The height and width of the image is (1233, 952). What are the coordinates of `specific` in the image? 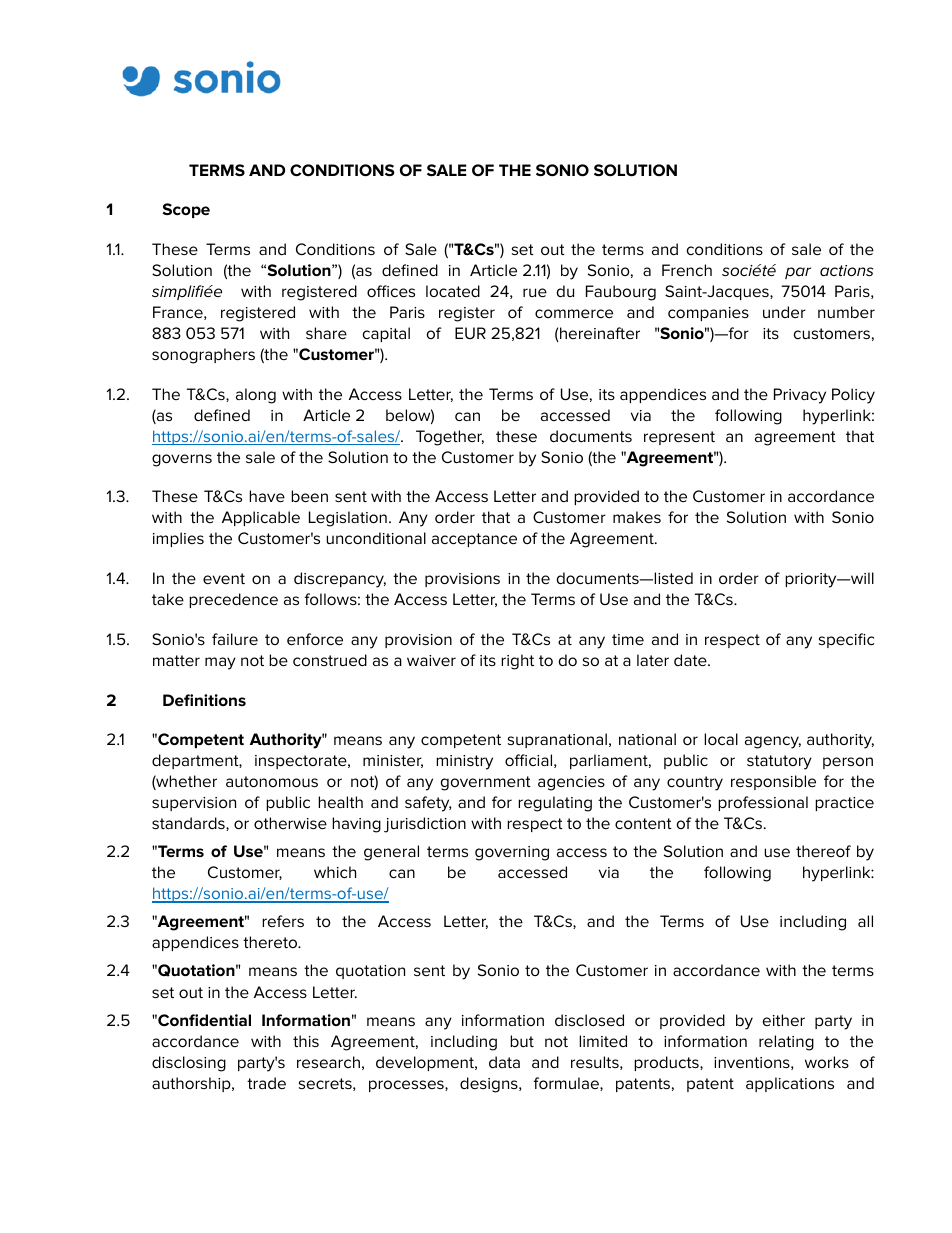 It's located at (846, 640).
